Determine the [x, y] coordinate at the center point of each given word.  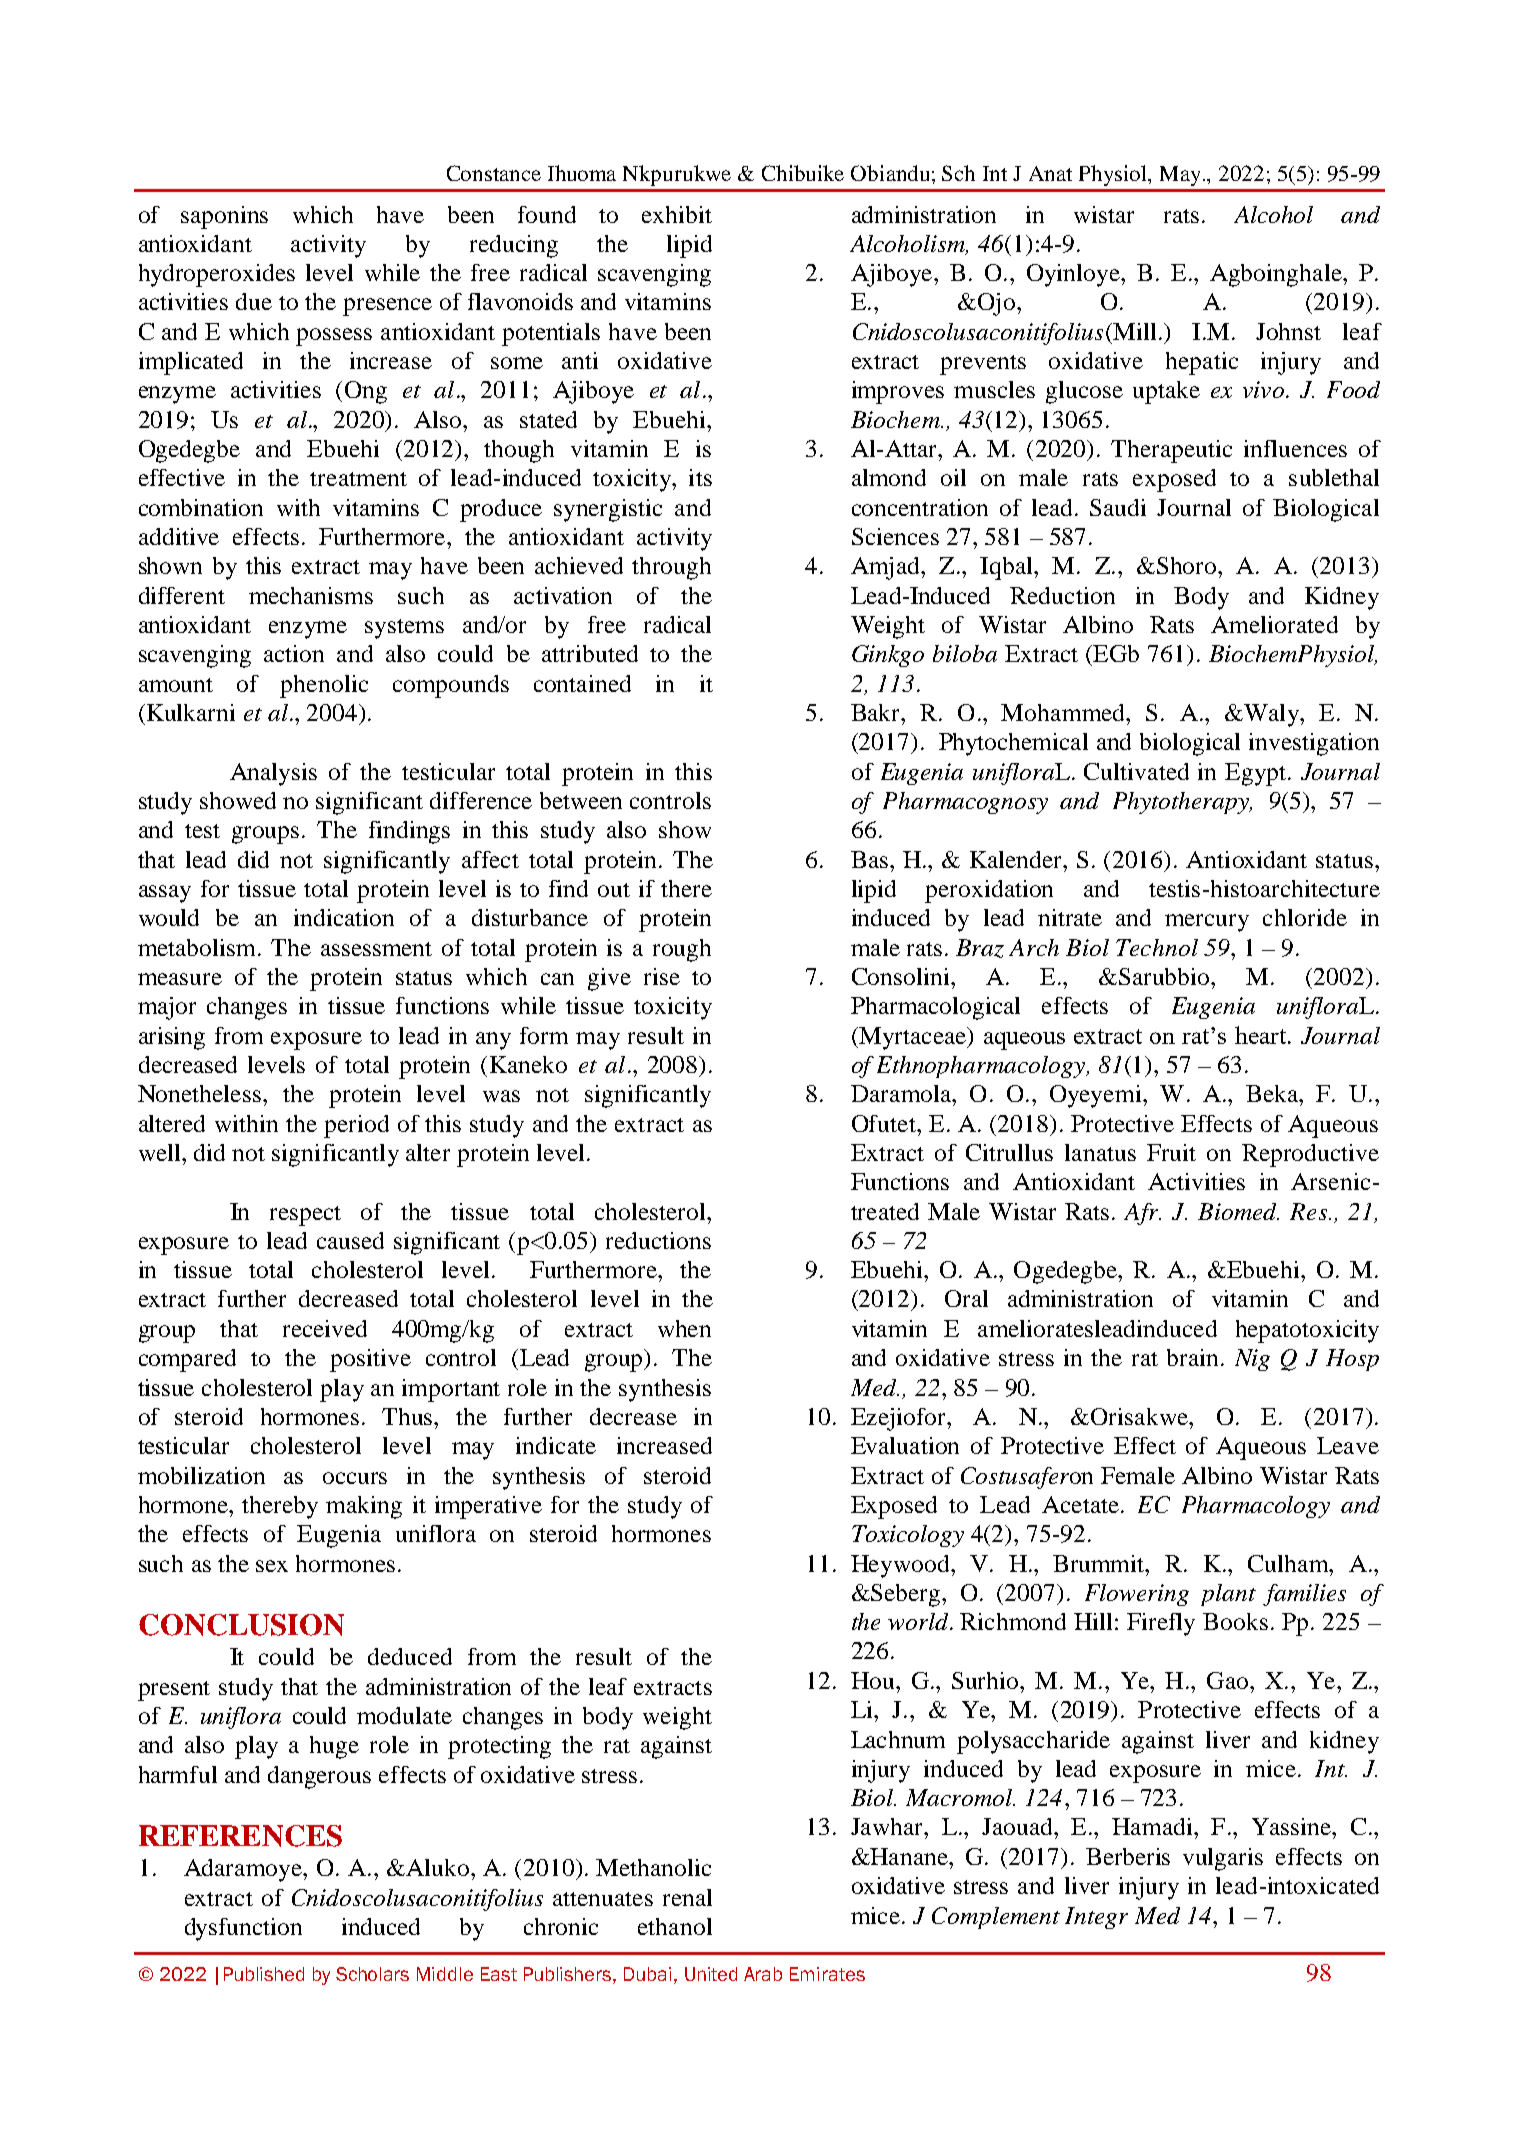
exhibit [677, 214]
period [356, 1126]
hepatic [1202, 363]
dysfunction [243, 1929]
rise [662, 976]
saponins [224, 217]
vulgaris [1223, 1859]
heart [1262, 1035]
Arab [763, 1974]
